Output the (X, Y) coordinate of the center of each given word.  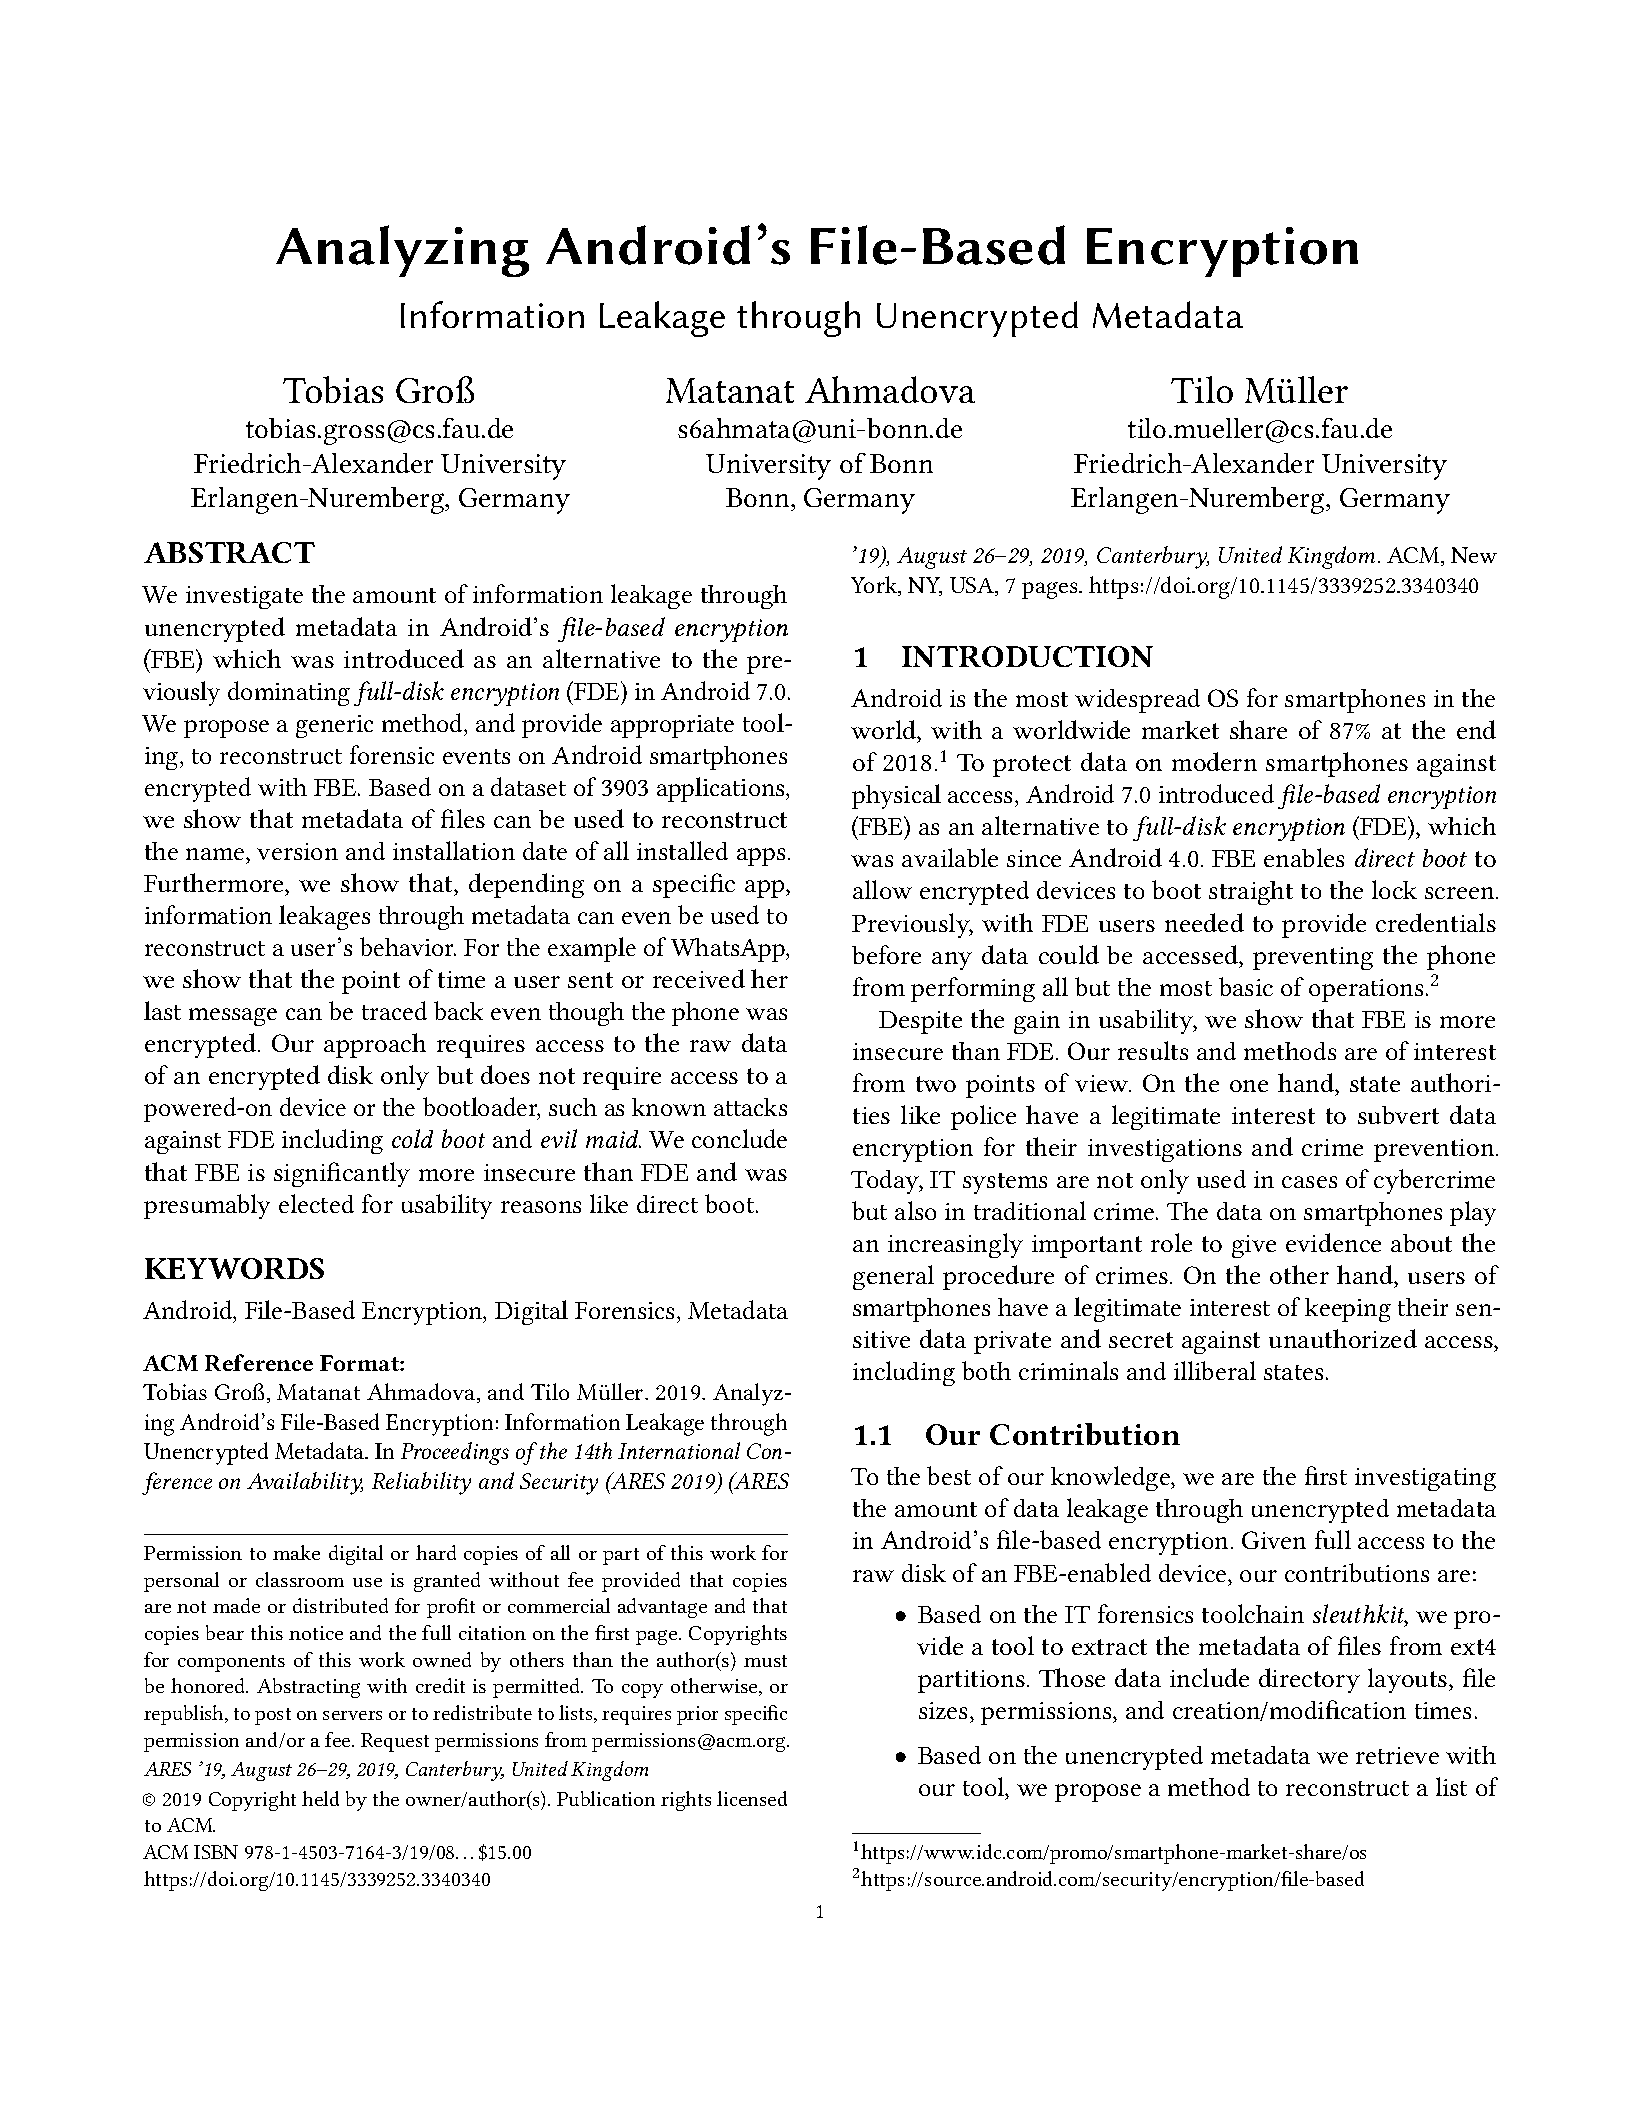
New (1474, 555)
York (875, 586)
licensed (752, 1798)
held (320, 1798)
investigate (244, 597)
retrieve (1397, 1755)
